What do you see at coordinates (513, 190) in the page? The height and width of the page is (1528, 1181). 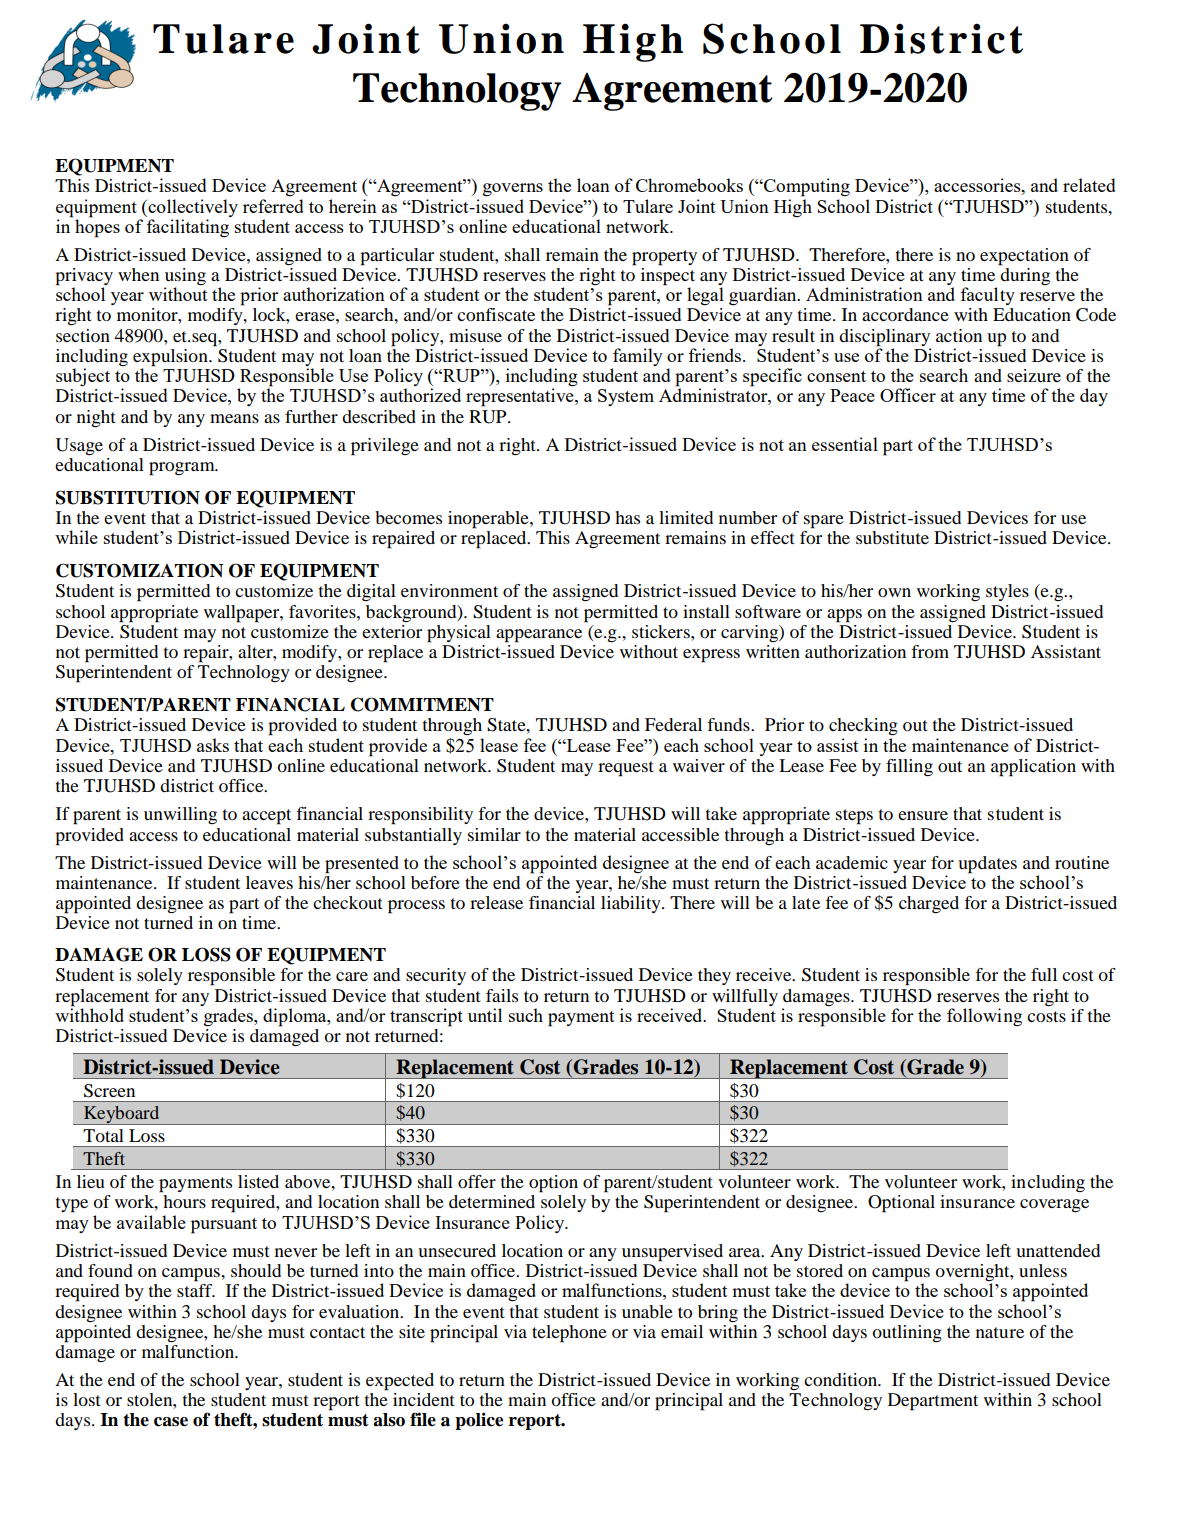 I see `governs` at bounding box center [513, 190].
